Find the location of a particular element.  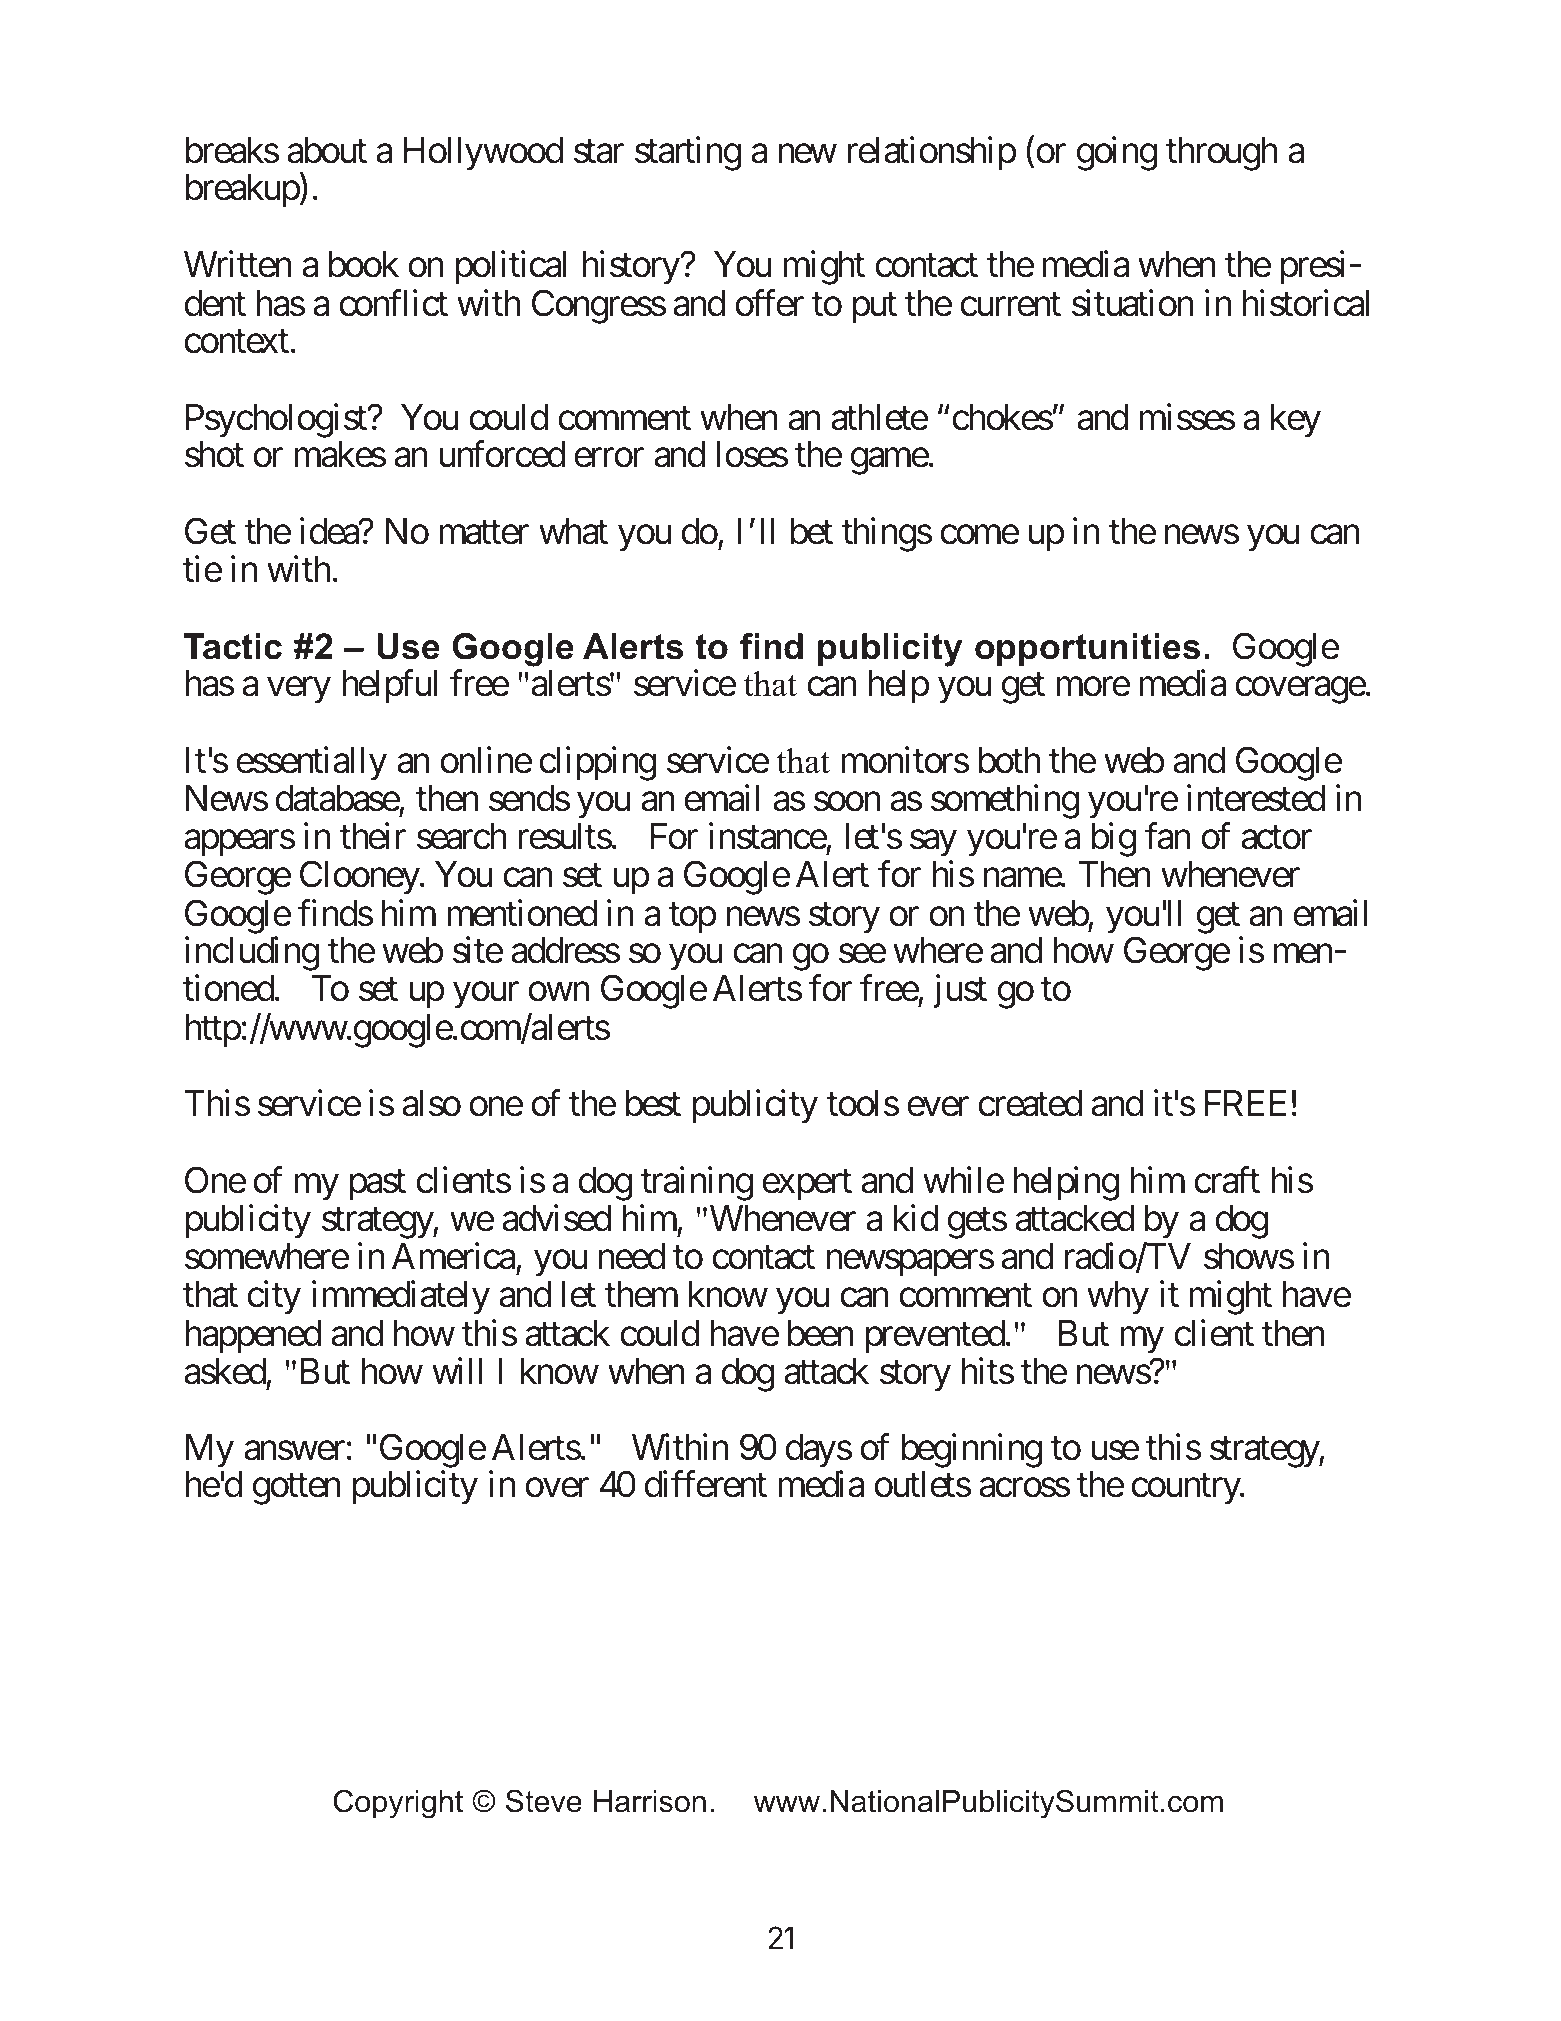

craft is located at coordinates (1227, 1180).
